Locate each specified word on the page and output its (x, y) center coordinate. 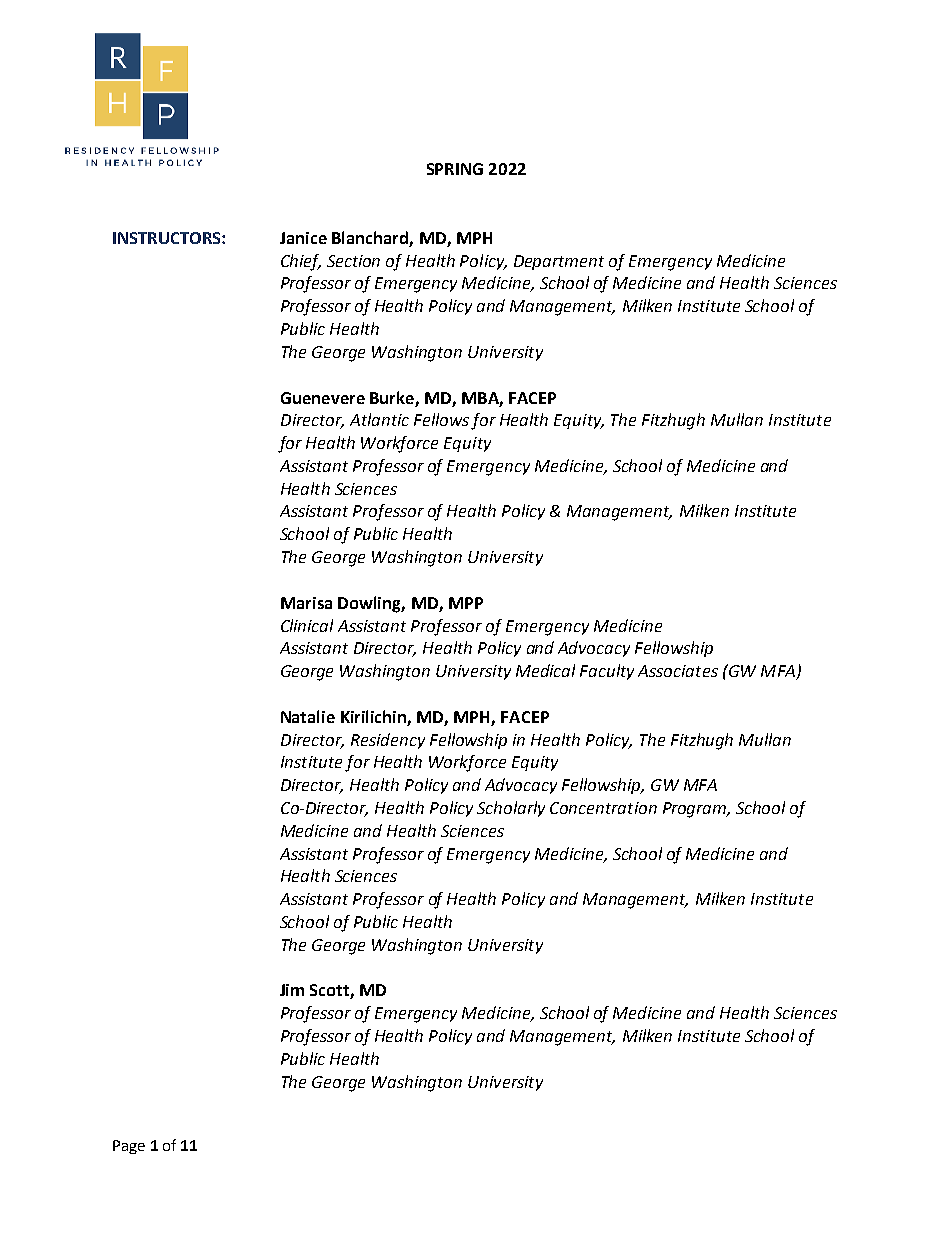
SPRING (455, 169)
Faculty (607, 672)
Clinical (307, 625)
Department (559, 262)
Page (129, 1147)
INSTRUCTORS (168, 238)
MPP (466, 603)
